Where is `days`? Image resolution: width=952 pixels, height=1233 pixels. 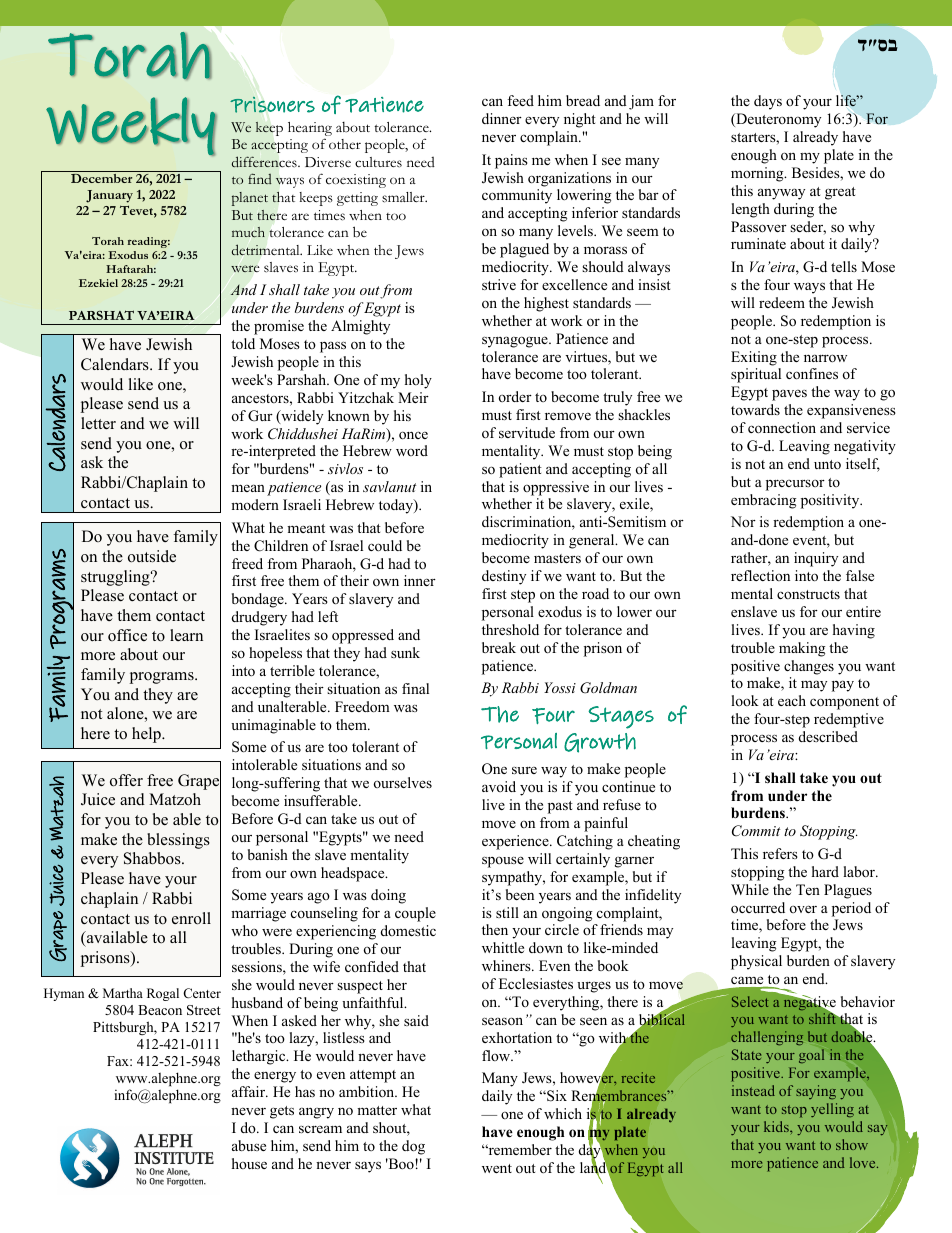 days is located at coordinates (768, 102).
